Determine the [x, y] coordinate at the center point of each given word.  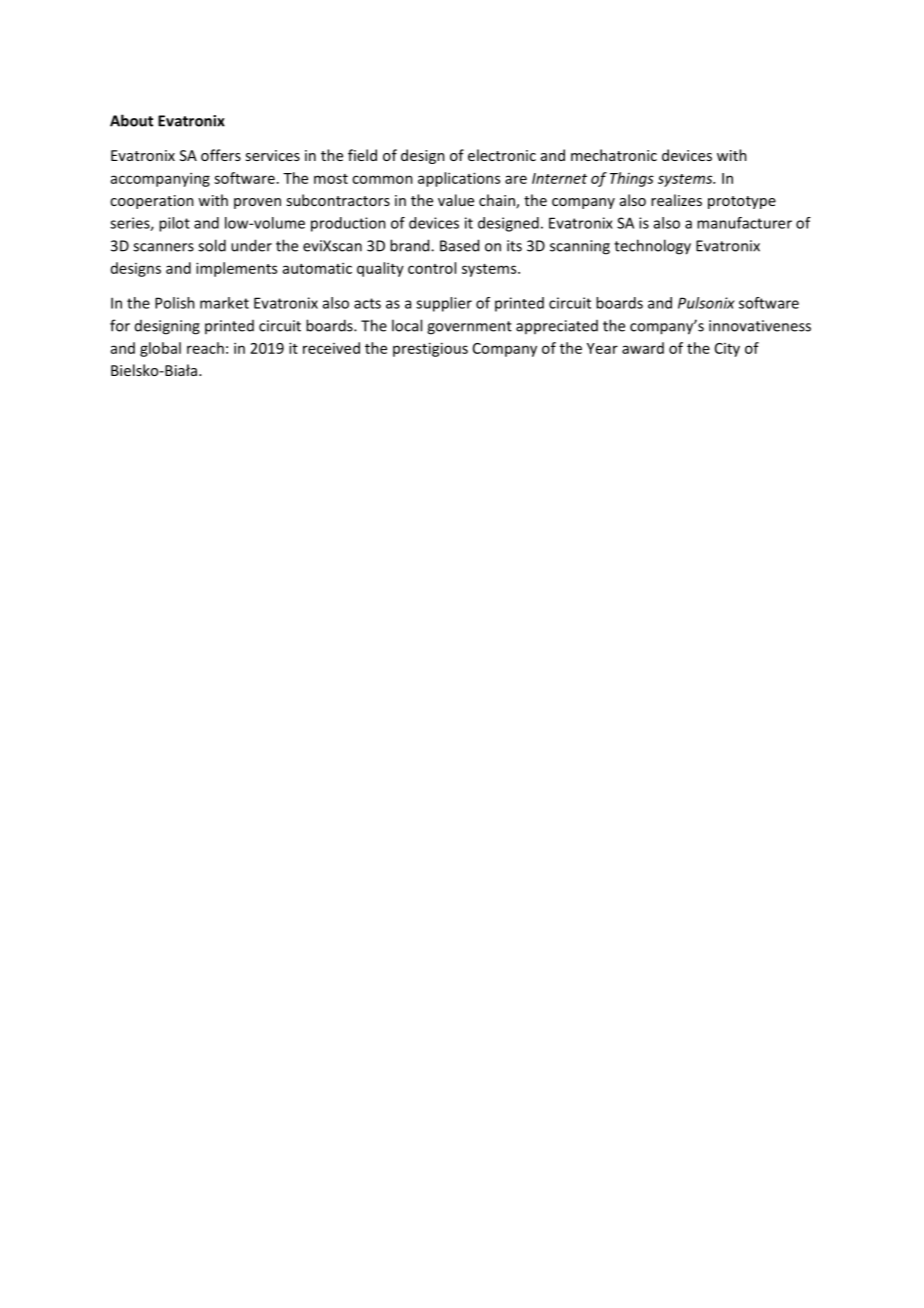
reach [205, 348]
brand [411, 245]
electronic [502, 155]
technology [652, 247]
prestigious [430, 349]
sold [212, 245]
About [131, 120]
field [362, 155]
